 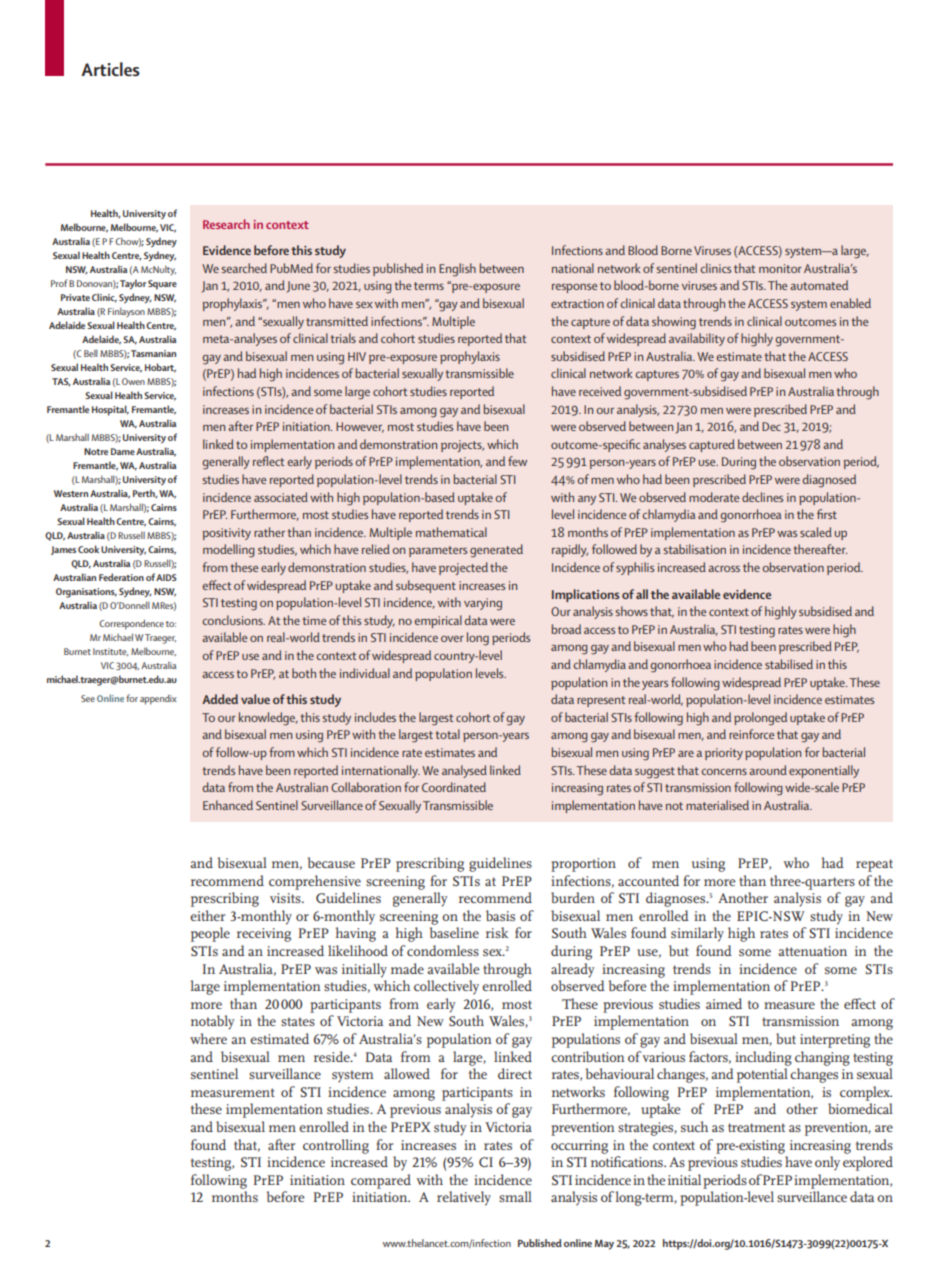 I want to click on English, so click(x=457, y=270).
